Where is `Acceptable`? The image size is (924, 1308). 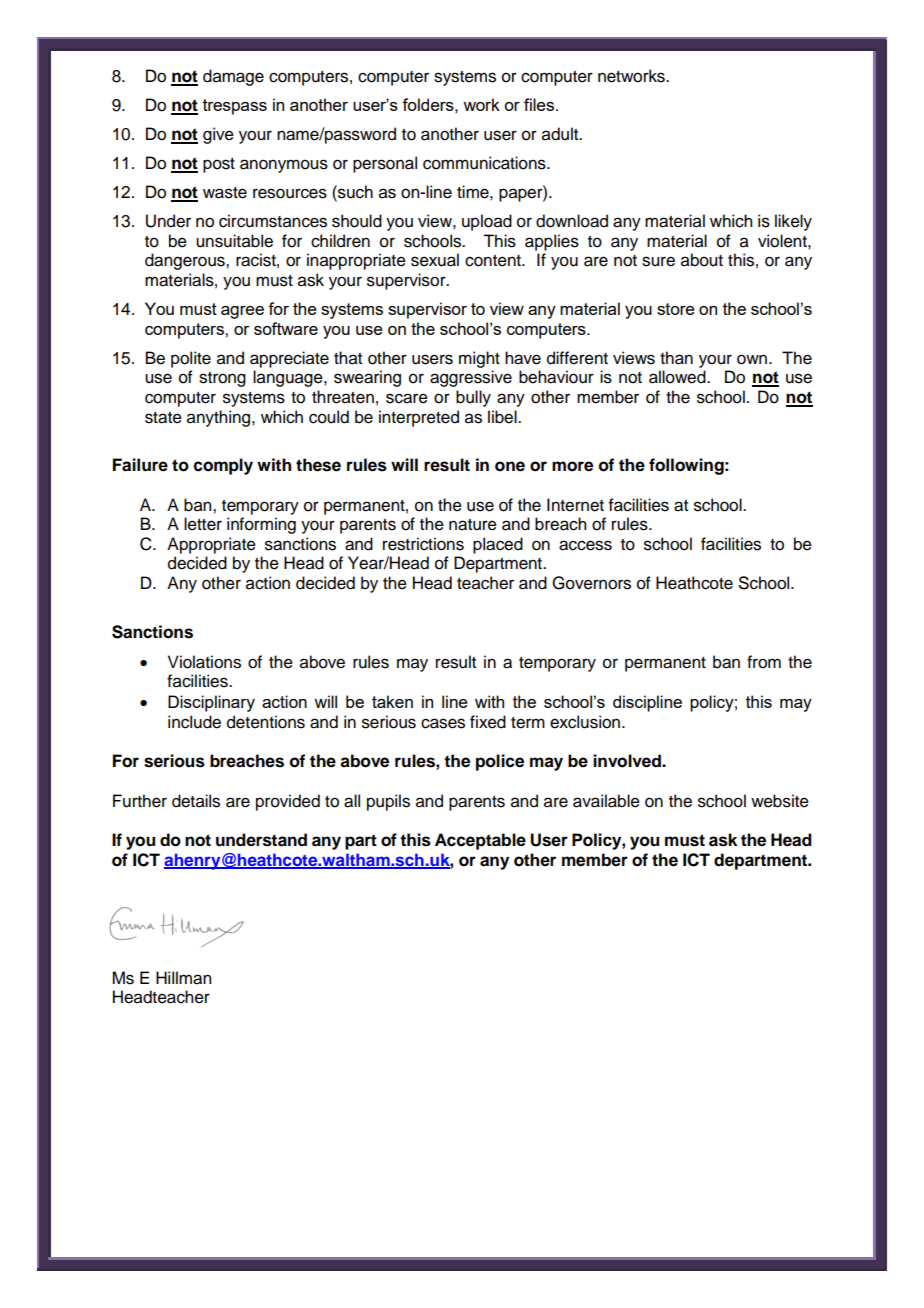
Acceptable is located at coordinates (480, 841).
